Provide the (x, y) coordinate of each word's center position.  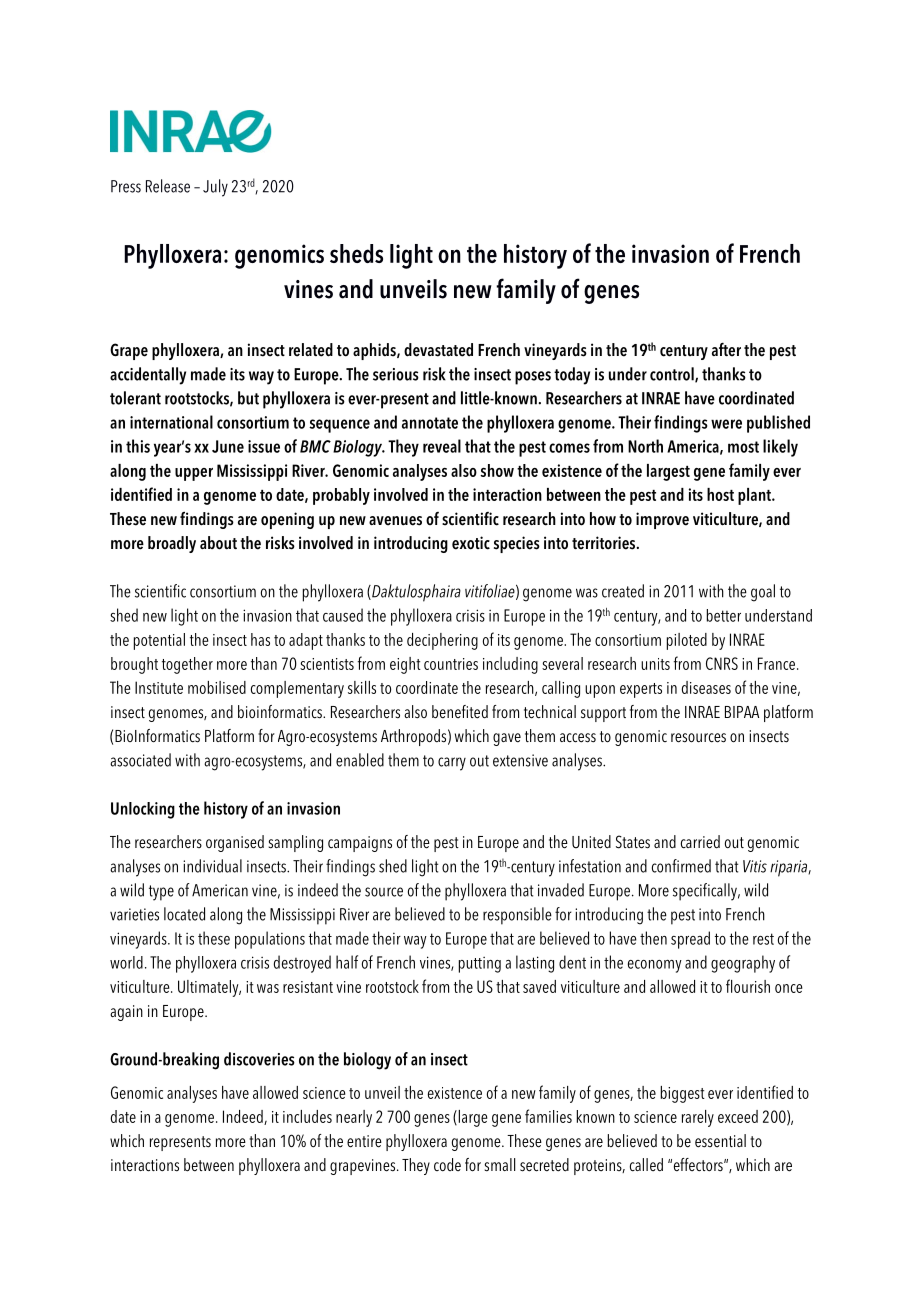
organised (235, 843)
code (447, 1164)
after (726, 349)
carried (700, 842)
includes (307, 1116)
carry (452, 764)
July (215, 188)
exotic (471, 543)
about (218, 543)
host (720, 494)
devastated (438, 350)
